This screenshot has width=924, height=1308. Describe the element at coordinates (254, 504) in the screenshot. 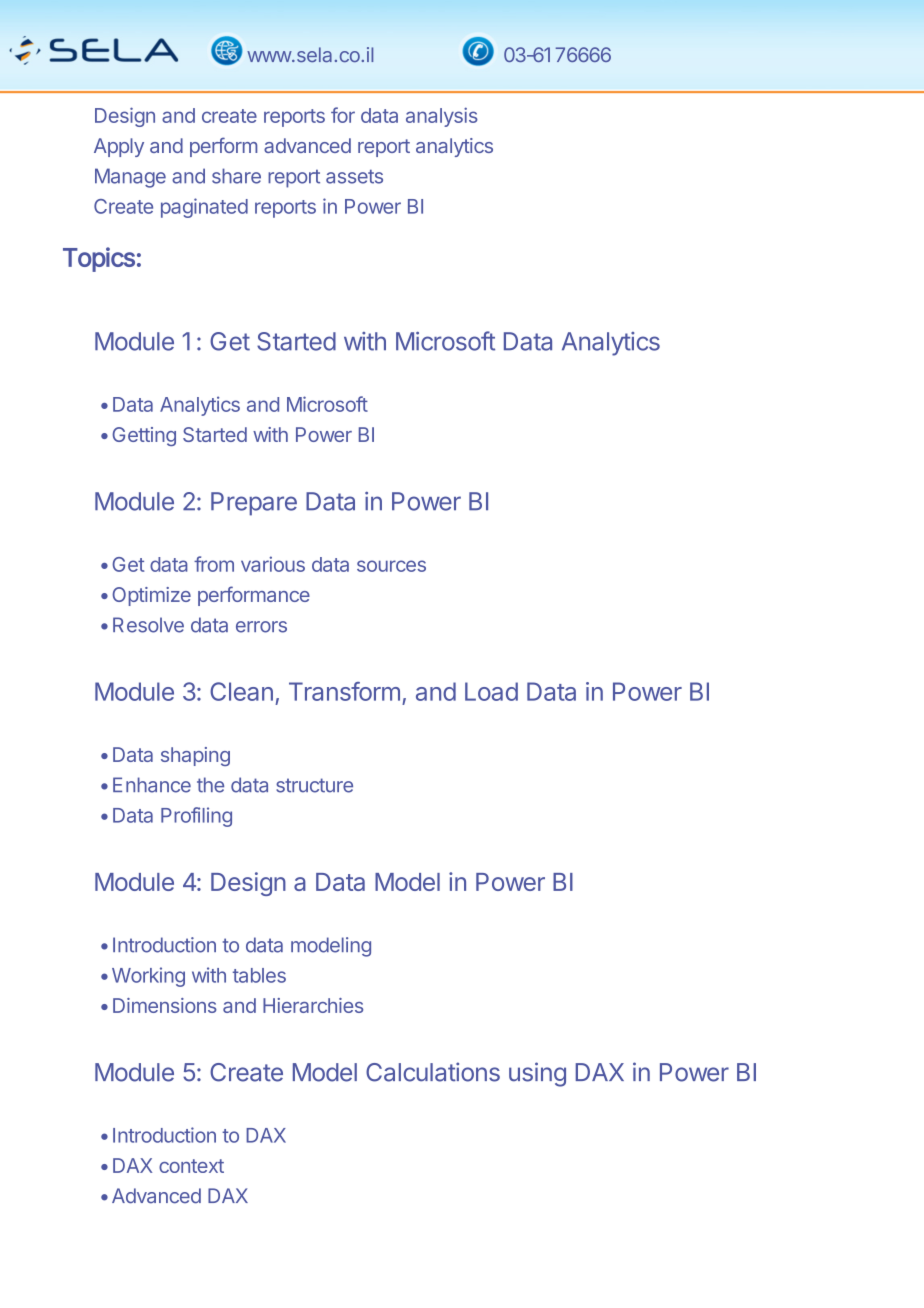

I see `Prepare` at that location.
